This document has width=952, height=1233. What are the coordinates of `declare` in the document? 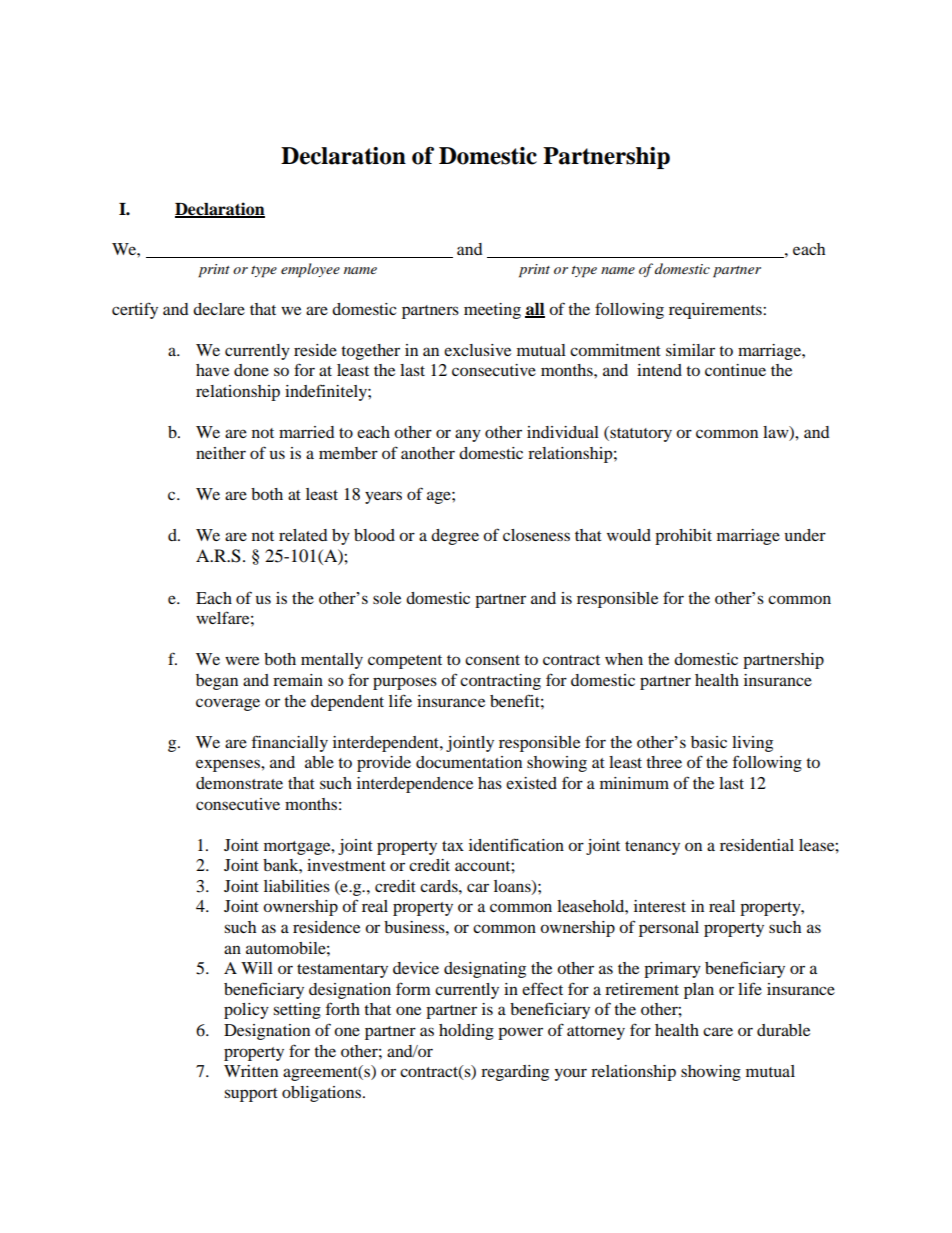 It's located at (219, 309).
